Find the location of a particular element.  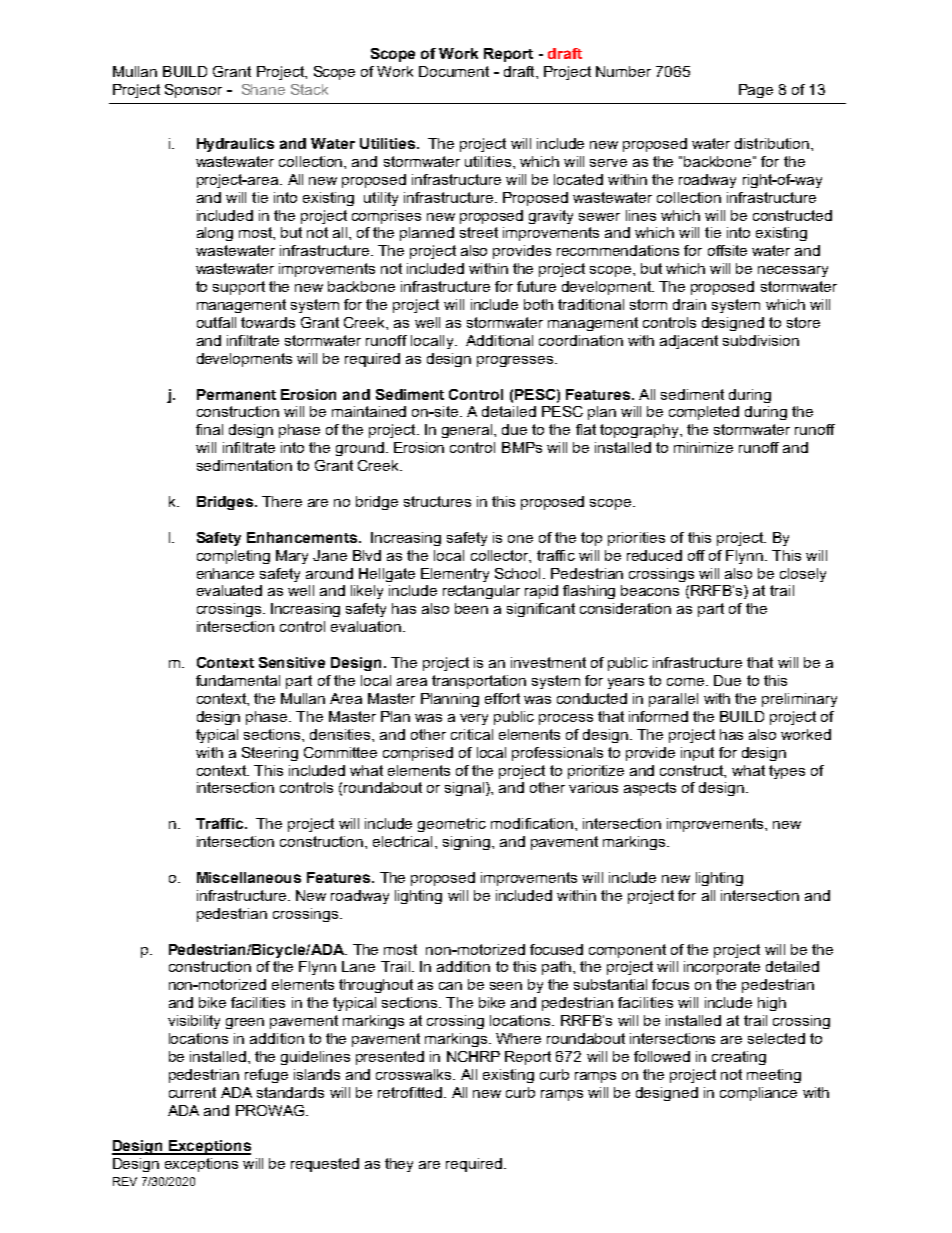

minimize is located at coordinates (703, 447).
